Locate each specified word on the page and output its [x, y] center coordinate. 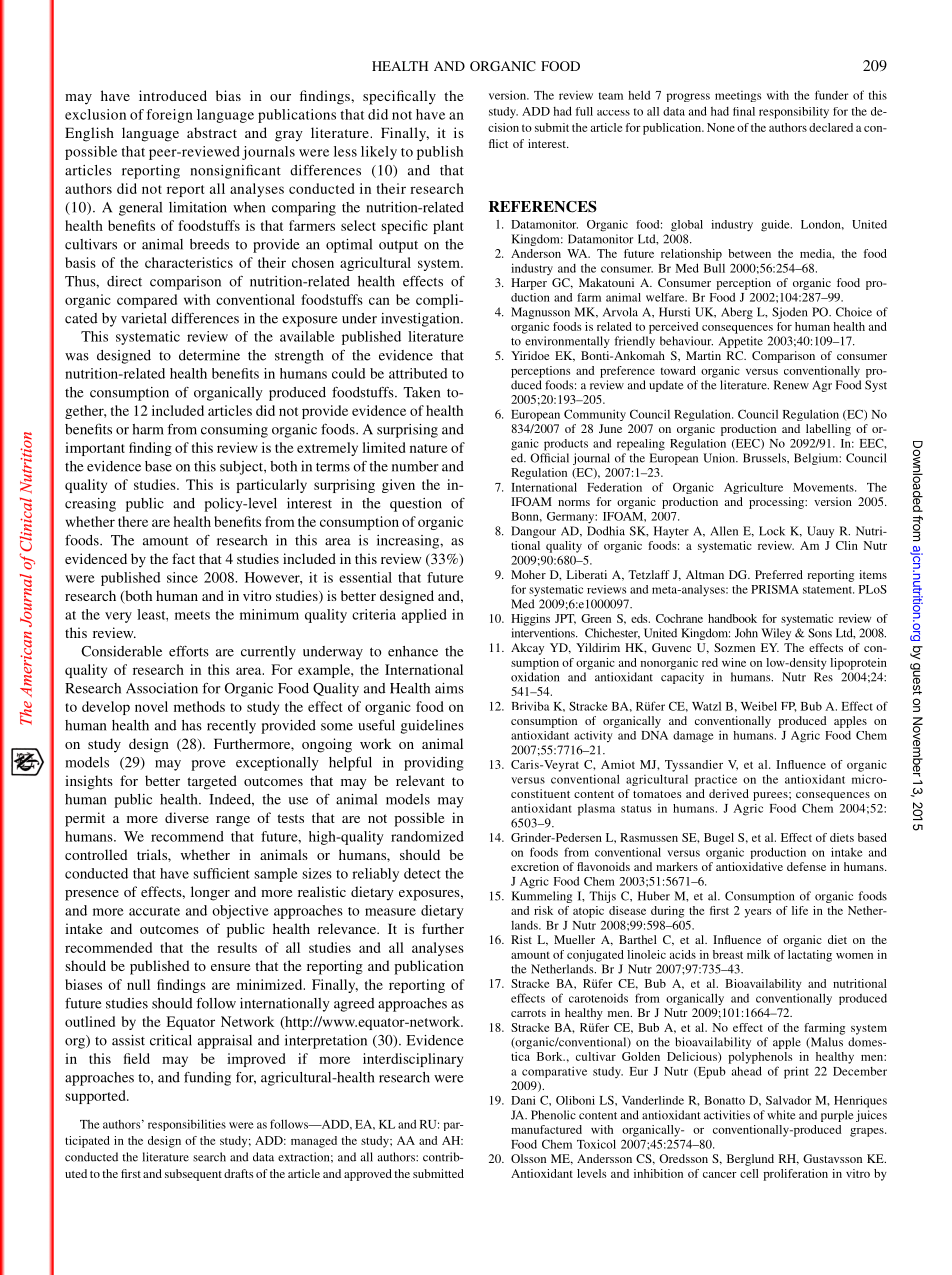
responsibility [794, 113]
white [781, 1115]
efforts [189, 651]
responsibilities [187, 1125]
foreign [170, 116]
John [746, 633]
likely [379, 153]
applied [424, 616]
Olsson [528, 1158]
